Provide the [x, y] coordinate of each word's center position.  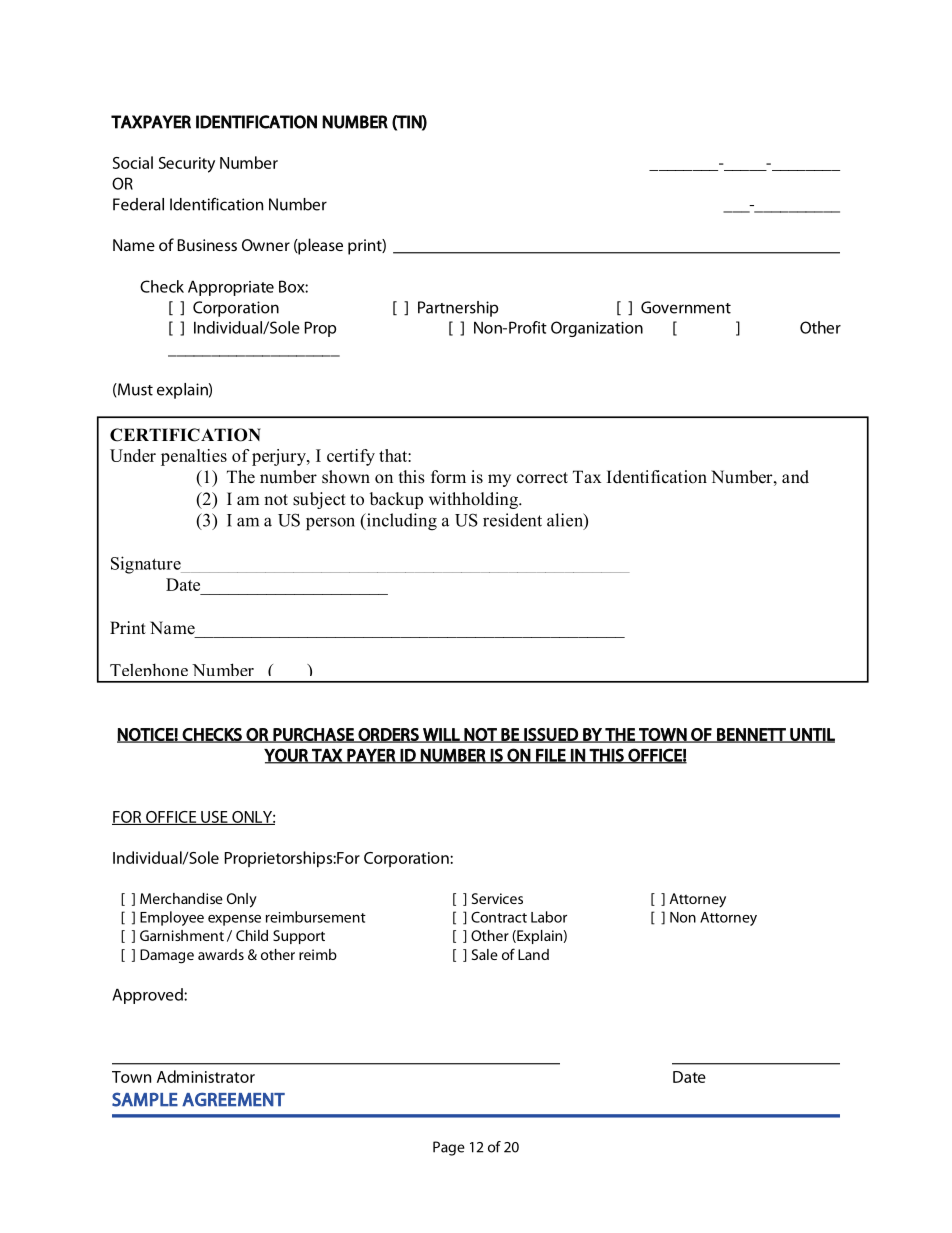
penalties [194, 457]
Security [187, 165]
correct [542, 478]
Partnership [458, 309]
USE [214, 818]
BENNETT [751, 735]
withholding [474, 500]
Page [449, 1148]
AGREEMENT [233, 1100]
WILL [441, 735]
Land [533, 954]
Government [686, 307]
